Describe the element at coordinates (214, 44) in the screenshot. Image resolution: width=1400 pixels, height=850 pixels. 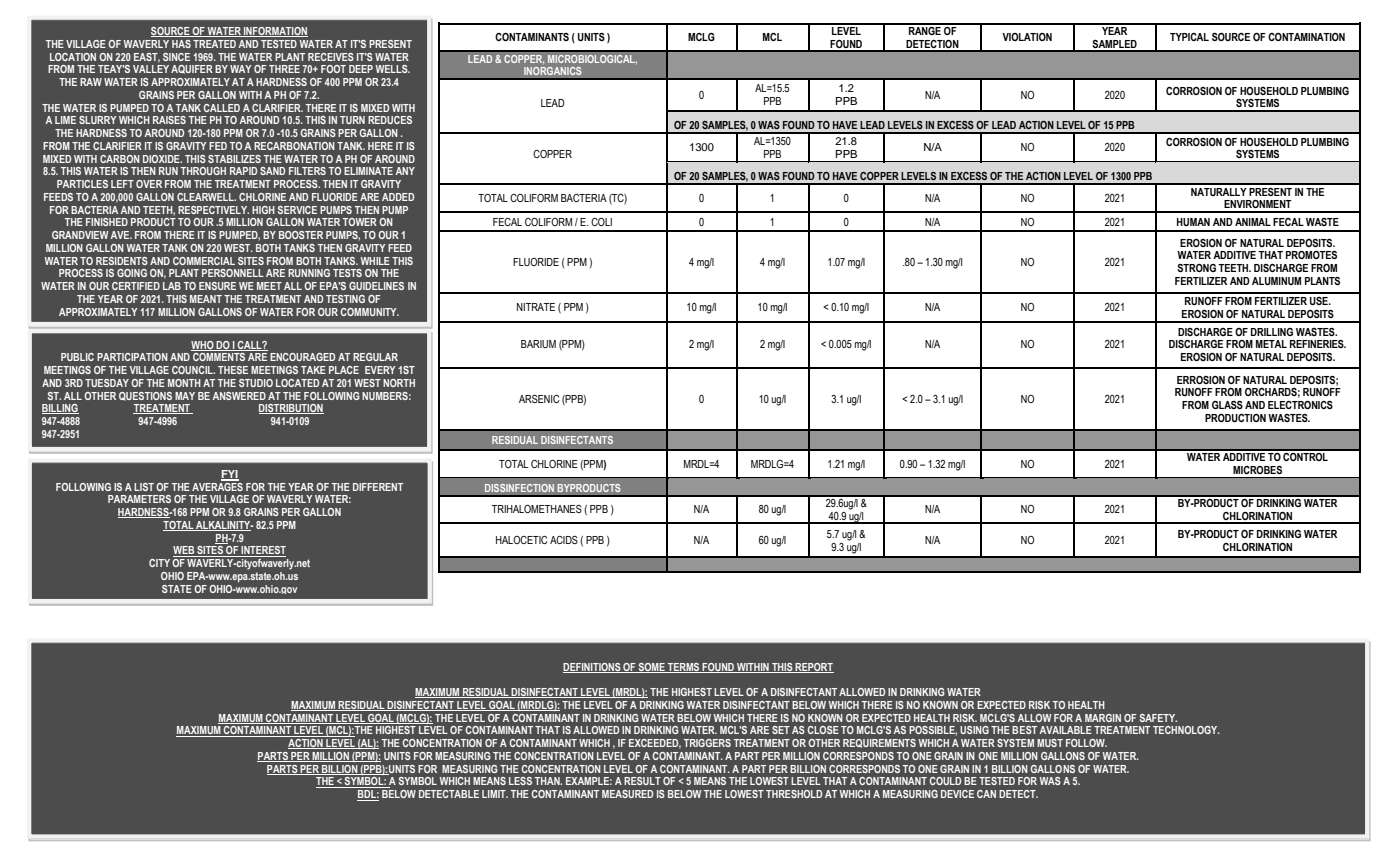
I see `TREATED` at that location.
